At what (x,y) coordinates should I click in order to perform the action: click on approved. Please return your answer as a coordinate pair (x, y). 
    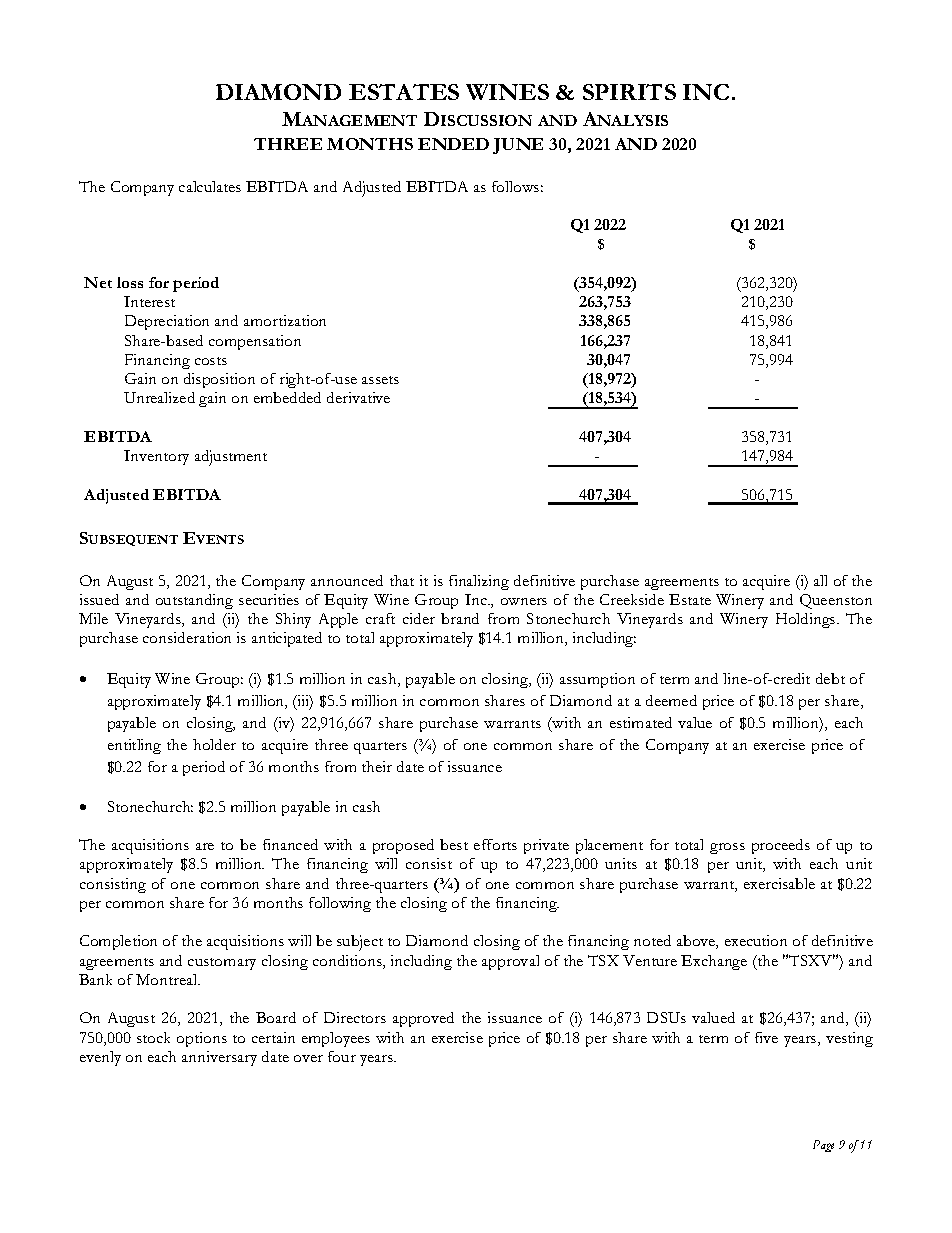
    Looking at the image, I should click on (423, 1019).
